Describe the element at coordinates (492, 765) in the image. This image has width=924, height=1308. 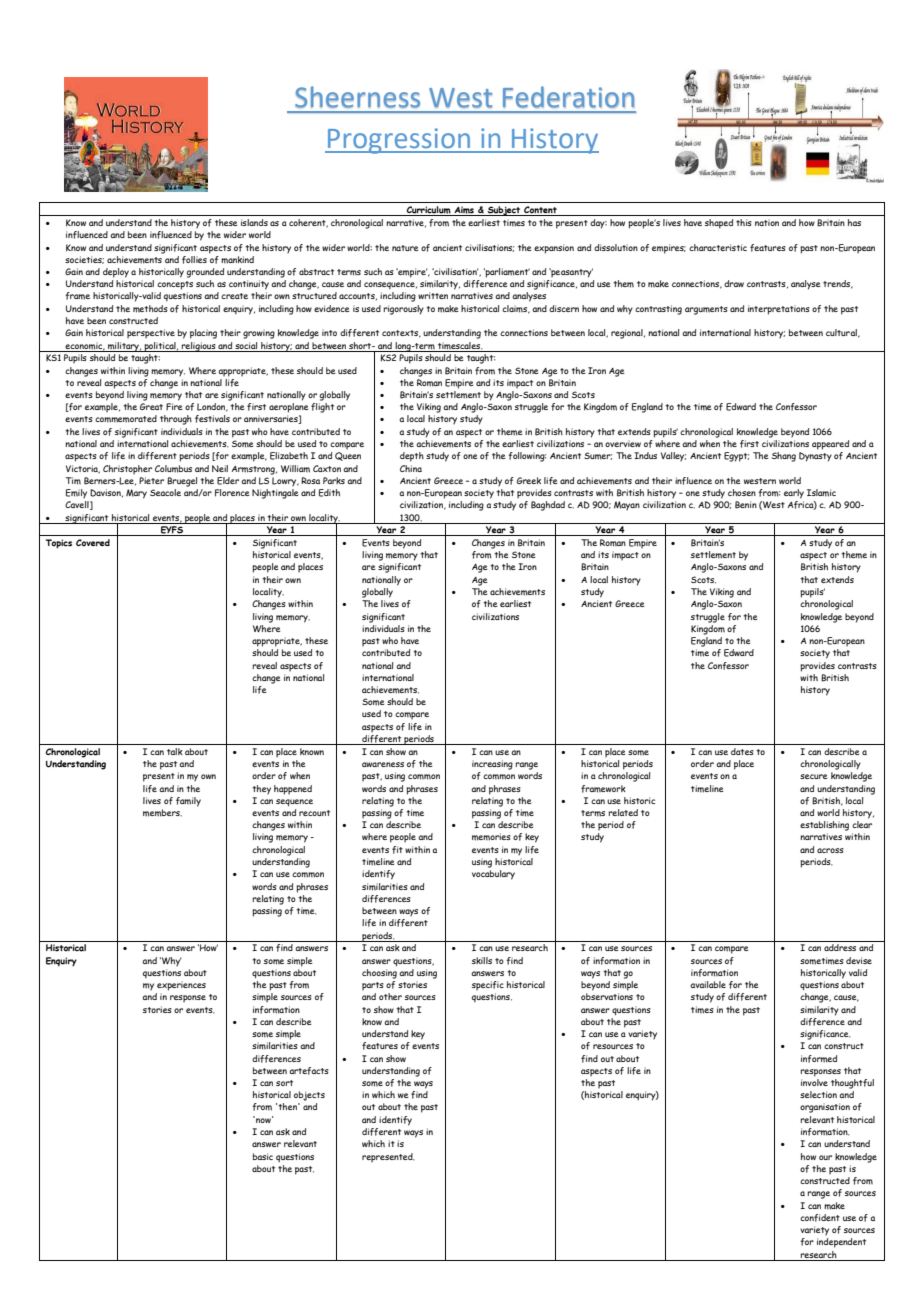
I see `increasing` at that location.
